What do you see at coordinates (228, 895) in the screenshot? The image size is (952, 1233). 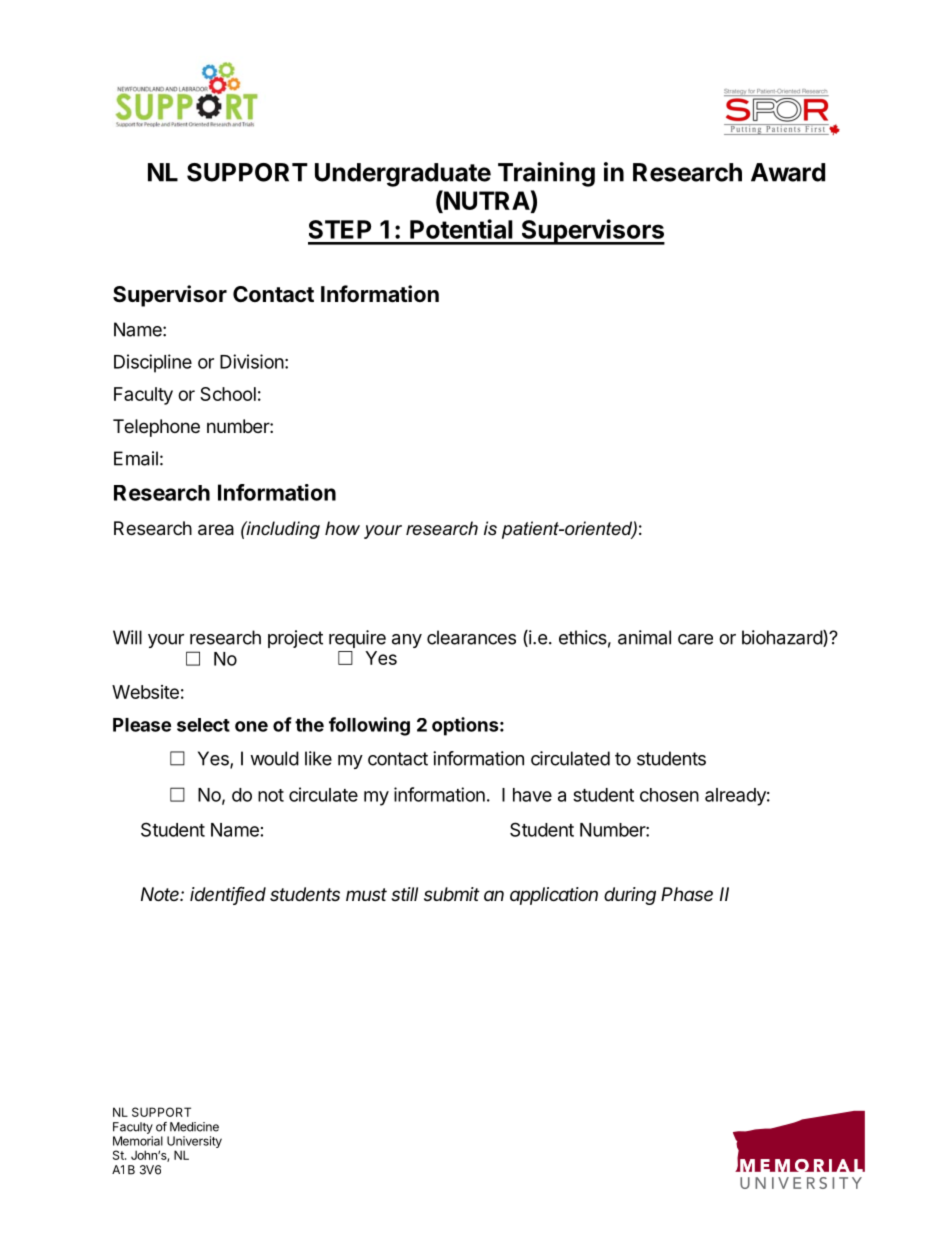 I see `identified` at bounding box center [228, 895].
